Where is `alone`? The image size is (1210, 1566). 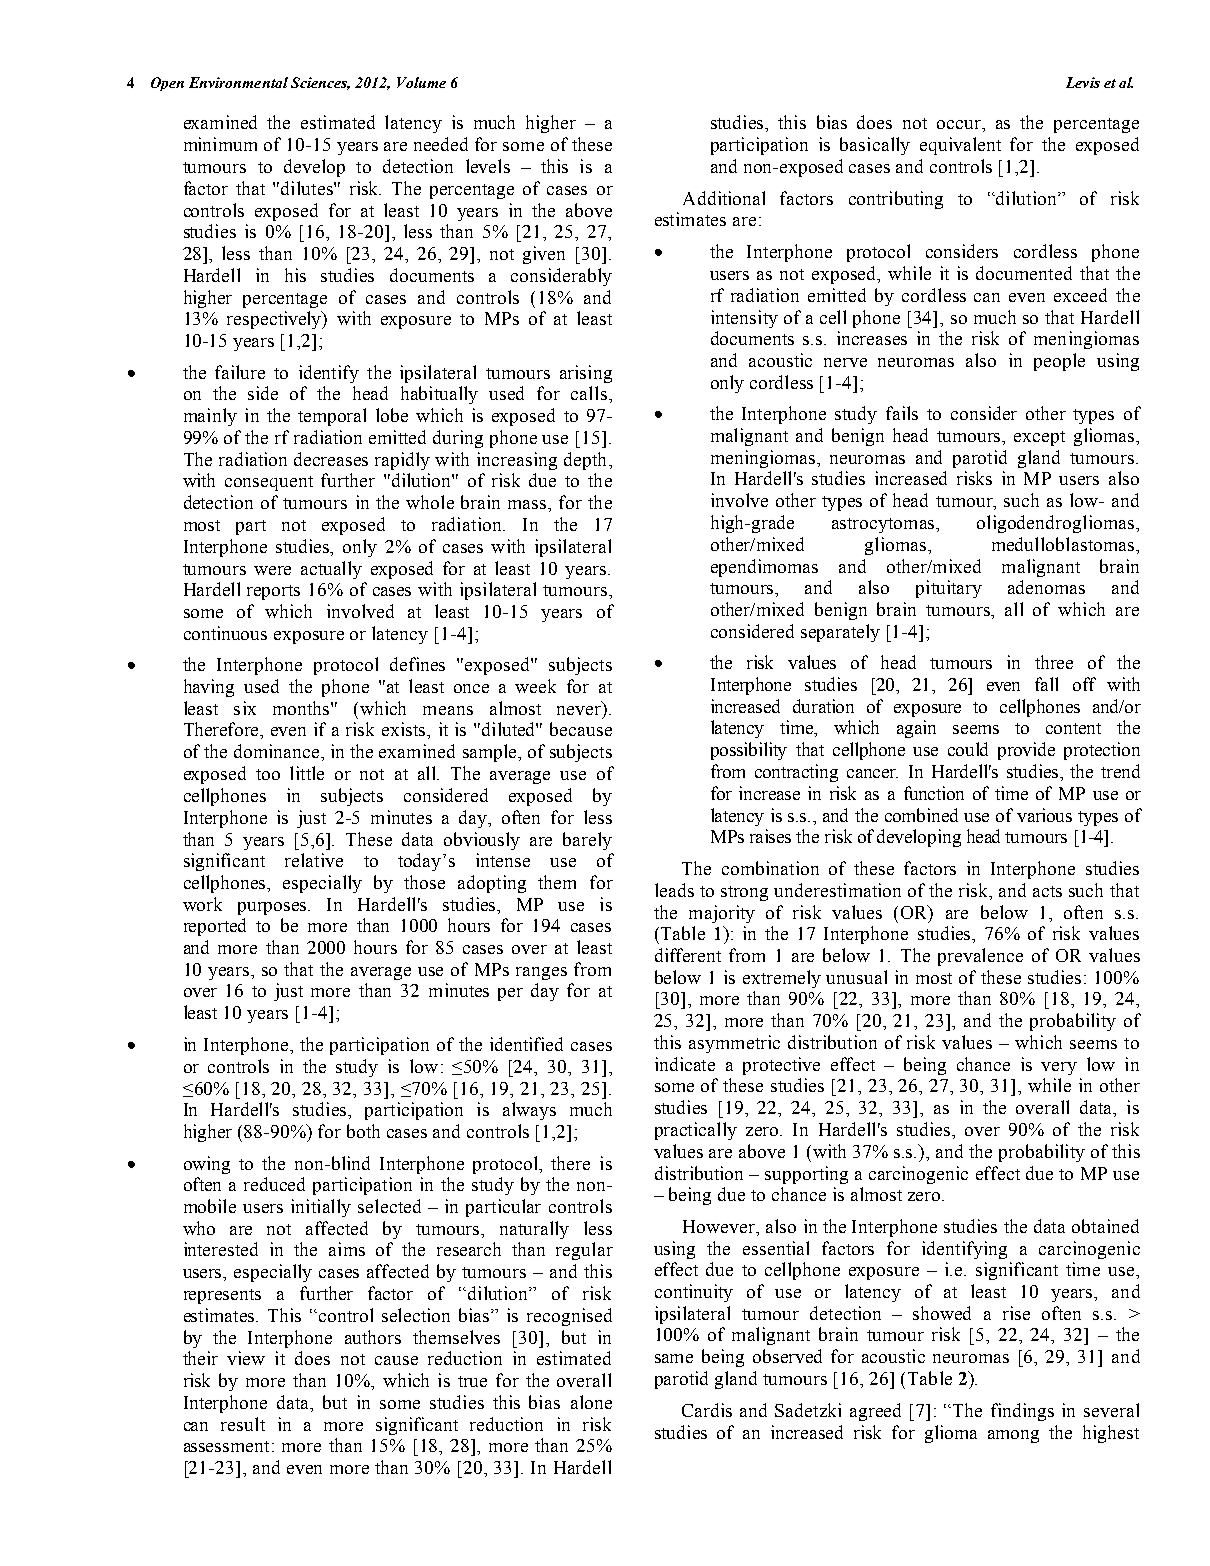
alone is located at coordinates (591, 1402).
